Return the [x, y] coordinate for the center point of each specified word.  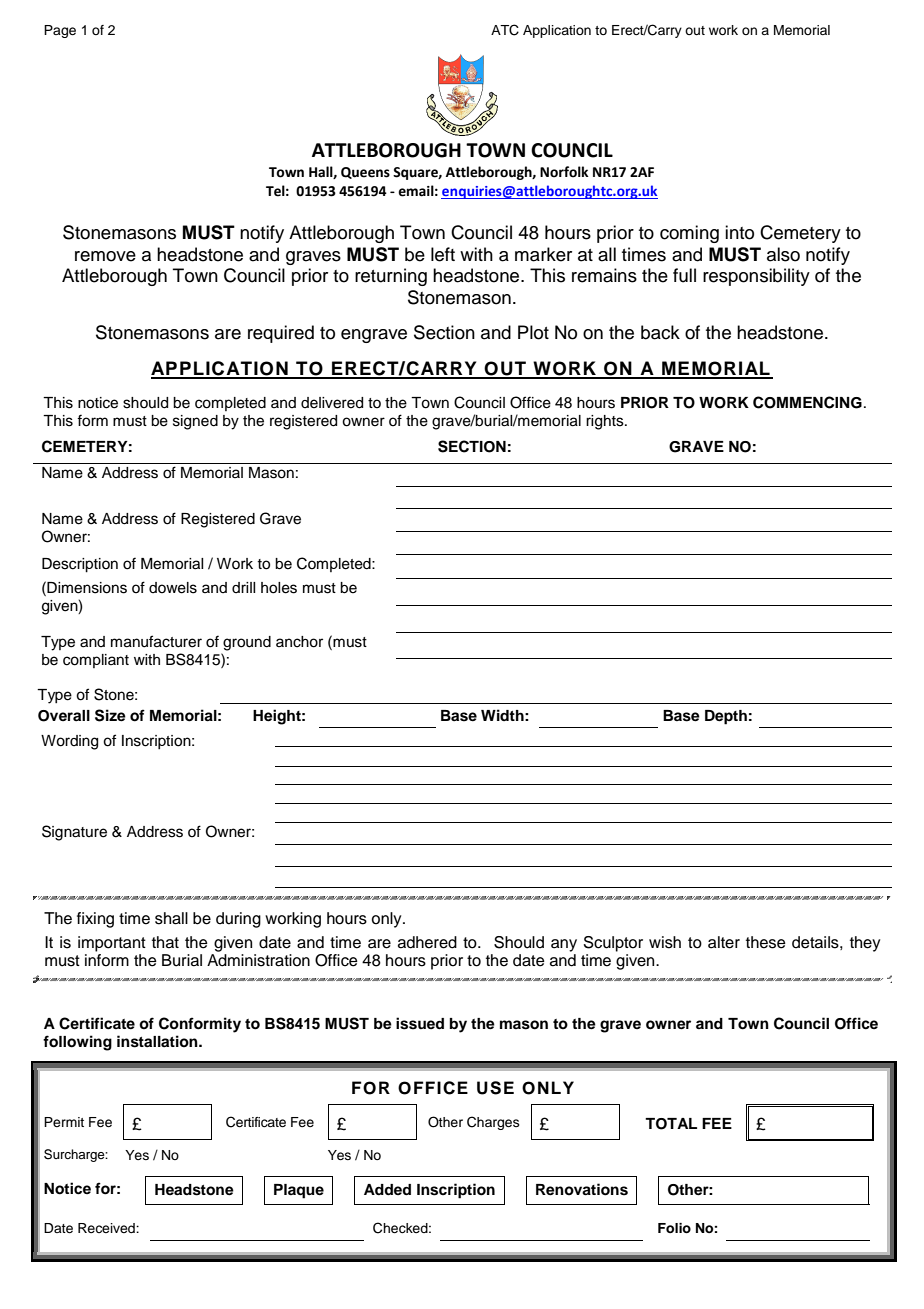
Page [60, 31]
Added [387, 1189]
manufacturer [156, 641]
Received [107, 1228]
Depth [726, 717]
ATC [505, 30]
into [739, 232]
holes [279, 588]
